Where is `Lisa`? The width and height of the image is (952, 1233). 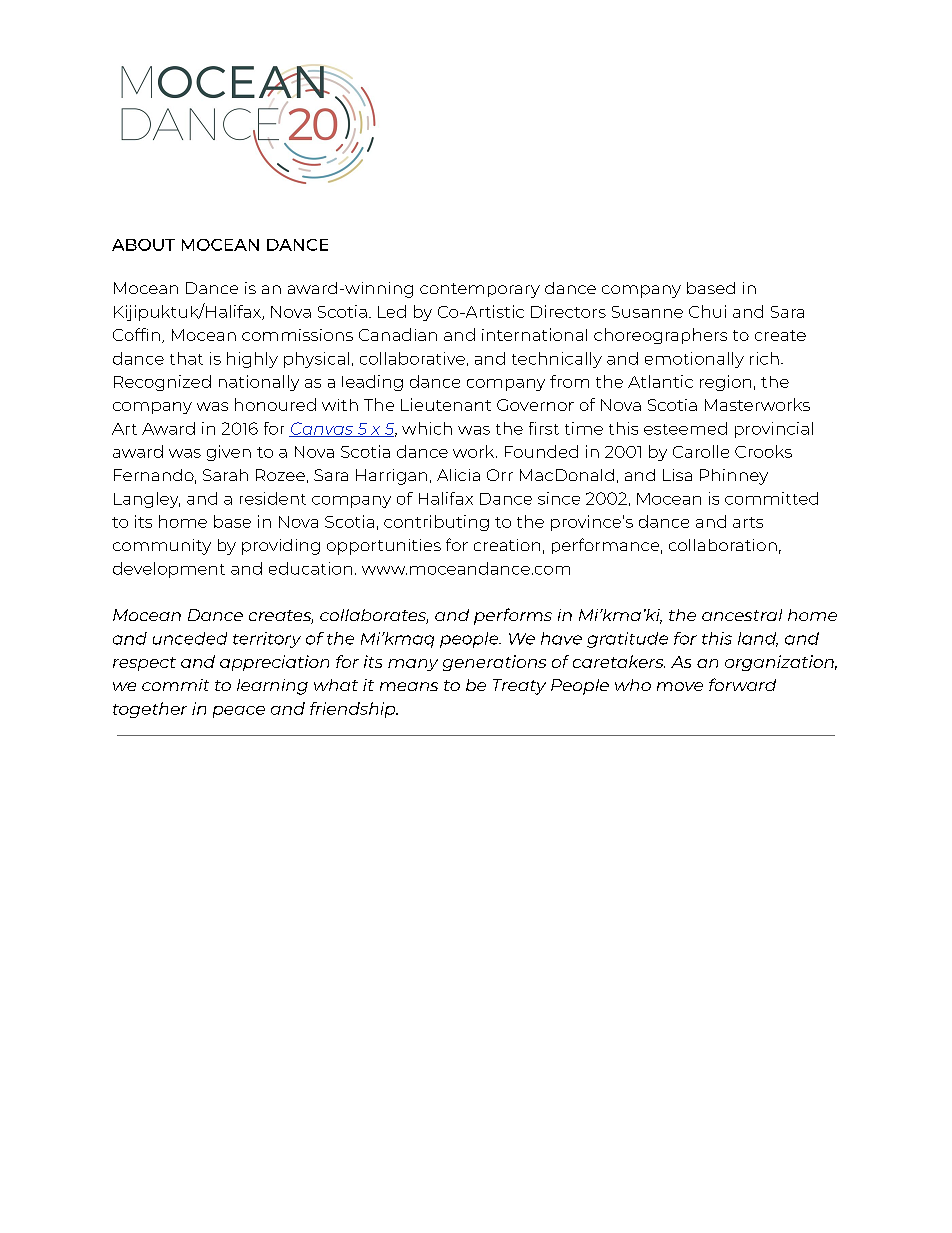 Lisa is located at coordinates (677, 475).
